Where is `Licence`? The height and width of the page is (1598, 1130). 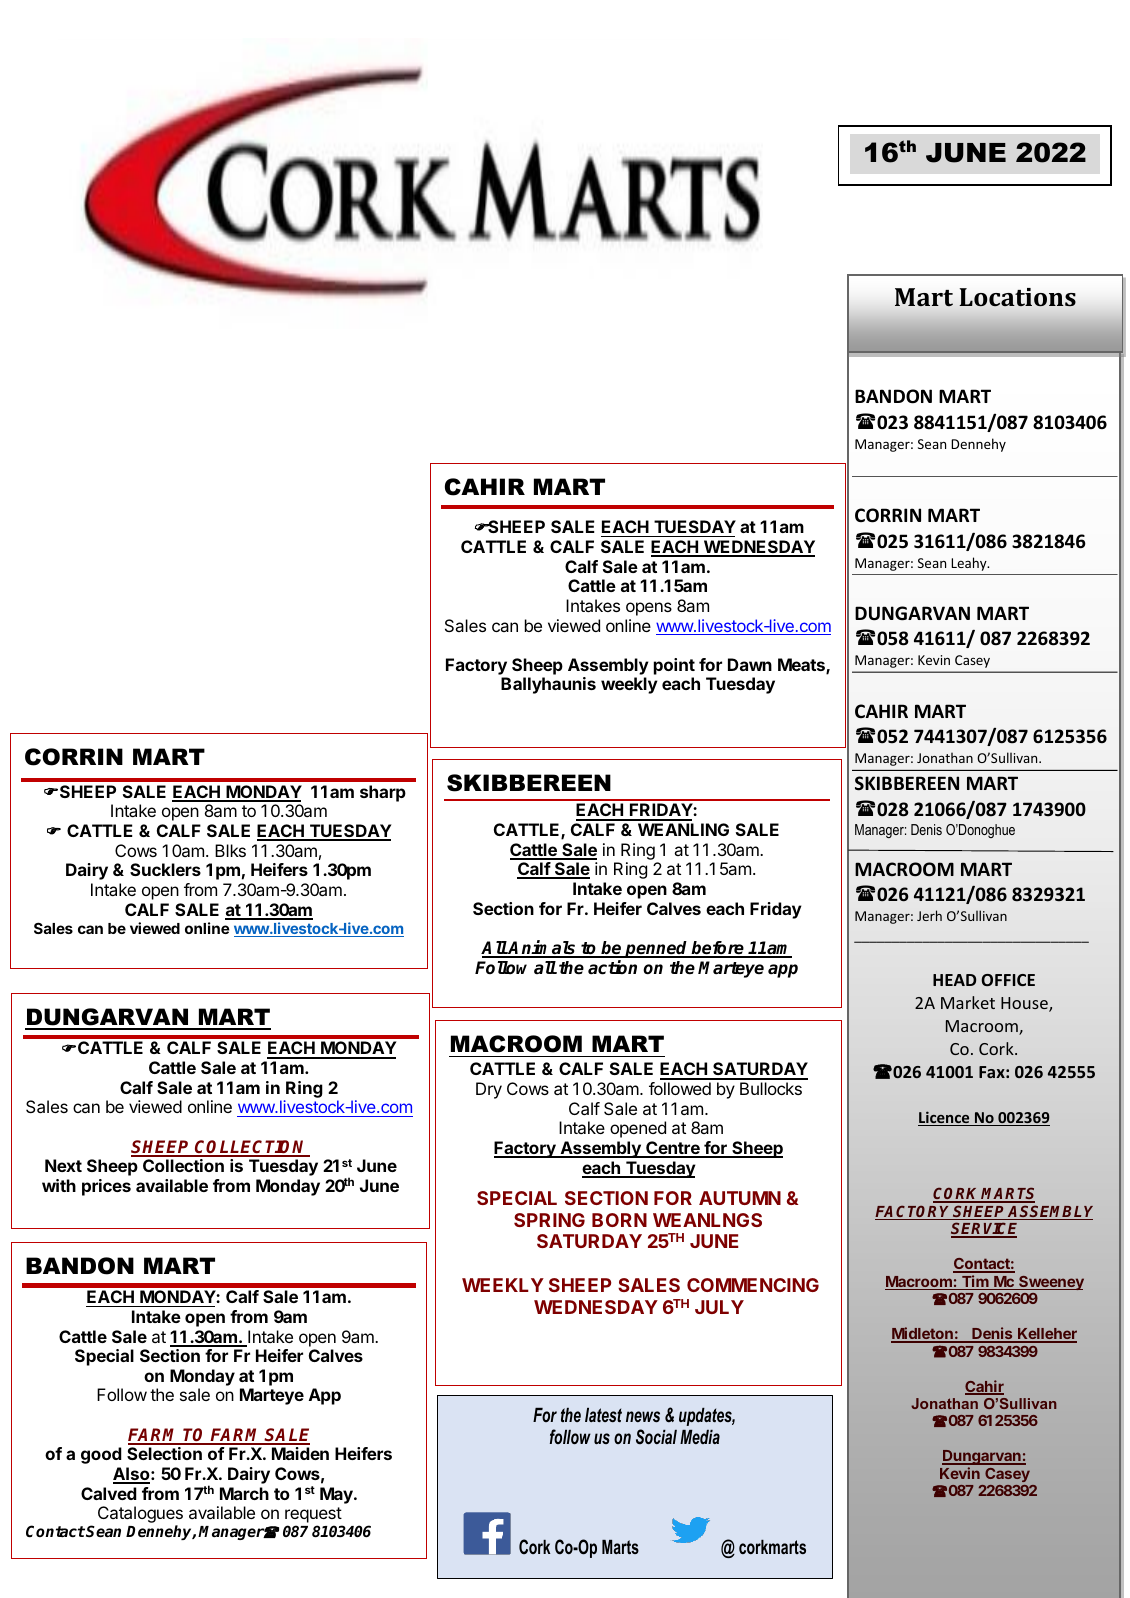
Licence is located at coordinates (945, 1118).
